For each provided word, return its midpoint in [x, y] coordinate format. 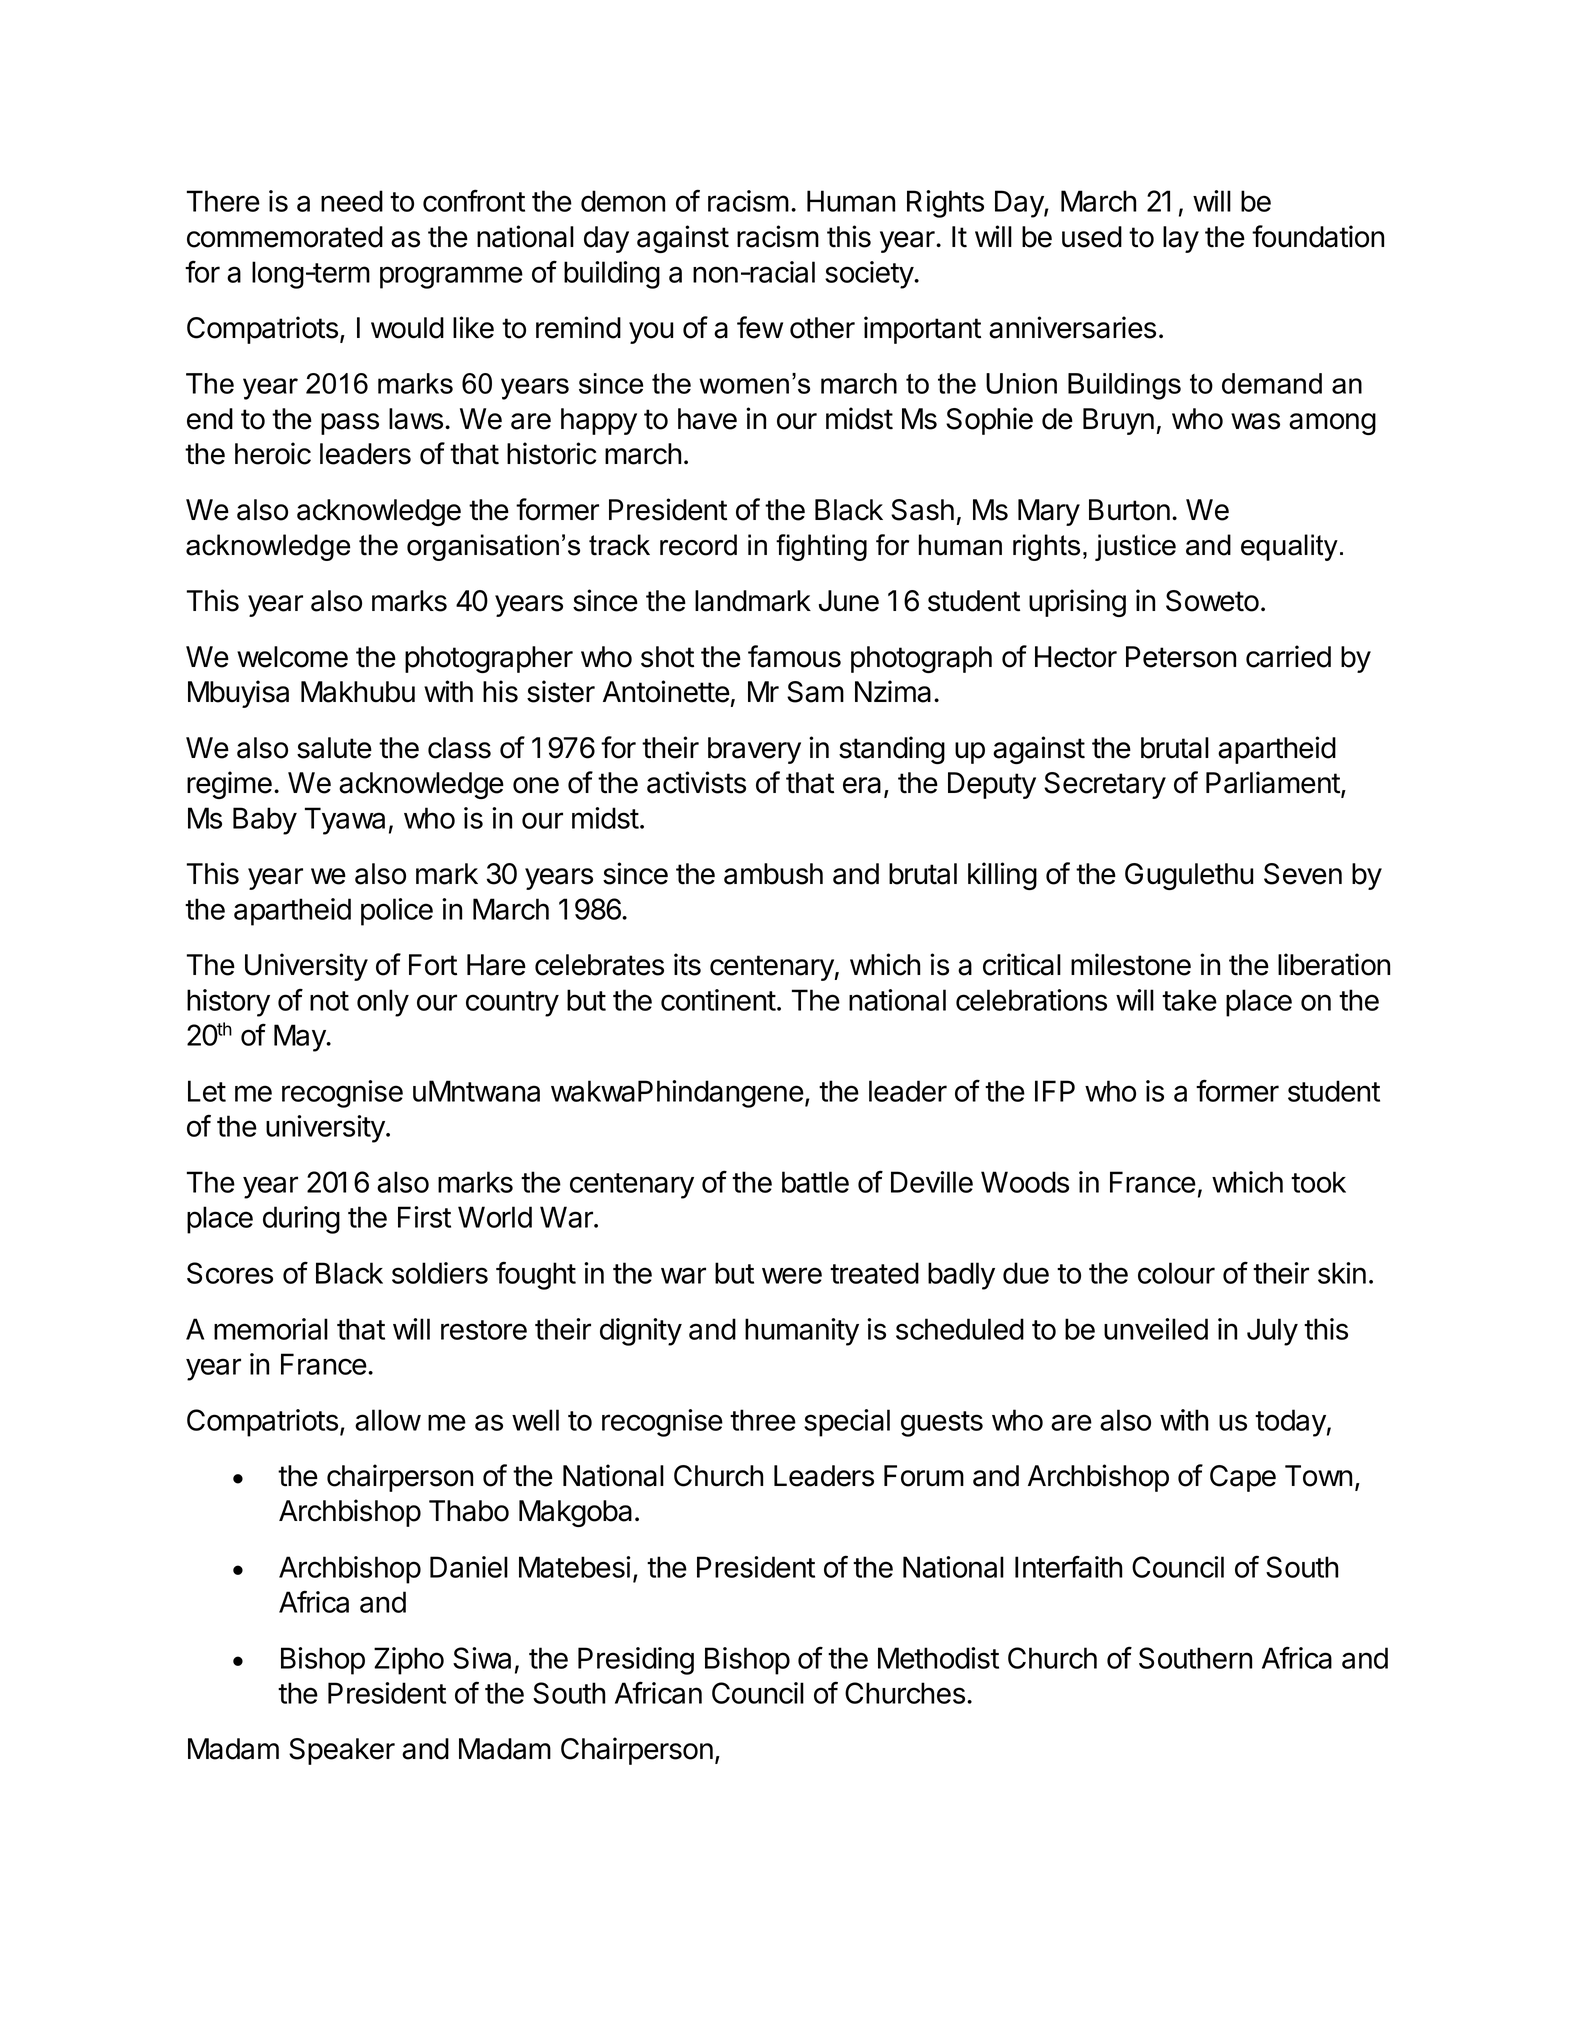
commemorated [285, 237]
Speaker [342, 1751]
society [870, 275]
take [1189, 1000]
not [329, 1001]
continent [718, 1000]
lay [1181, 239]
